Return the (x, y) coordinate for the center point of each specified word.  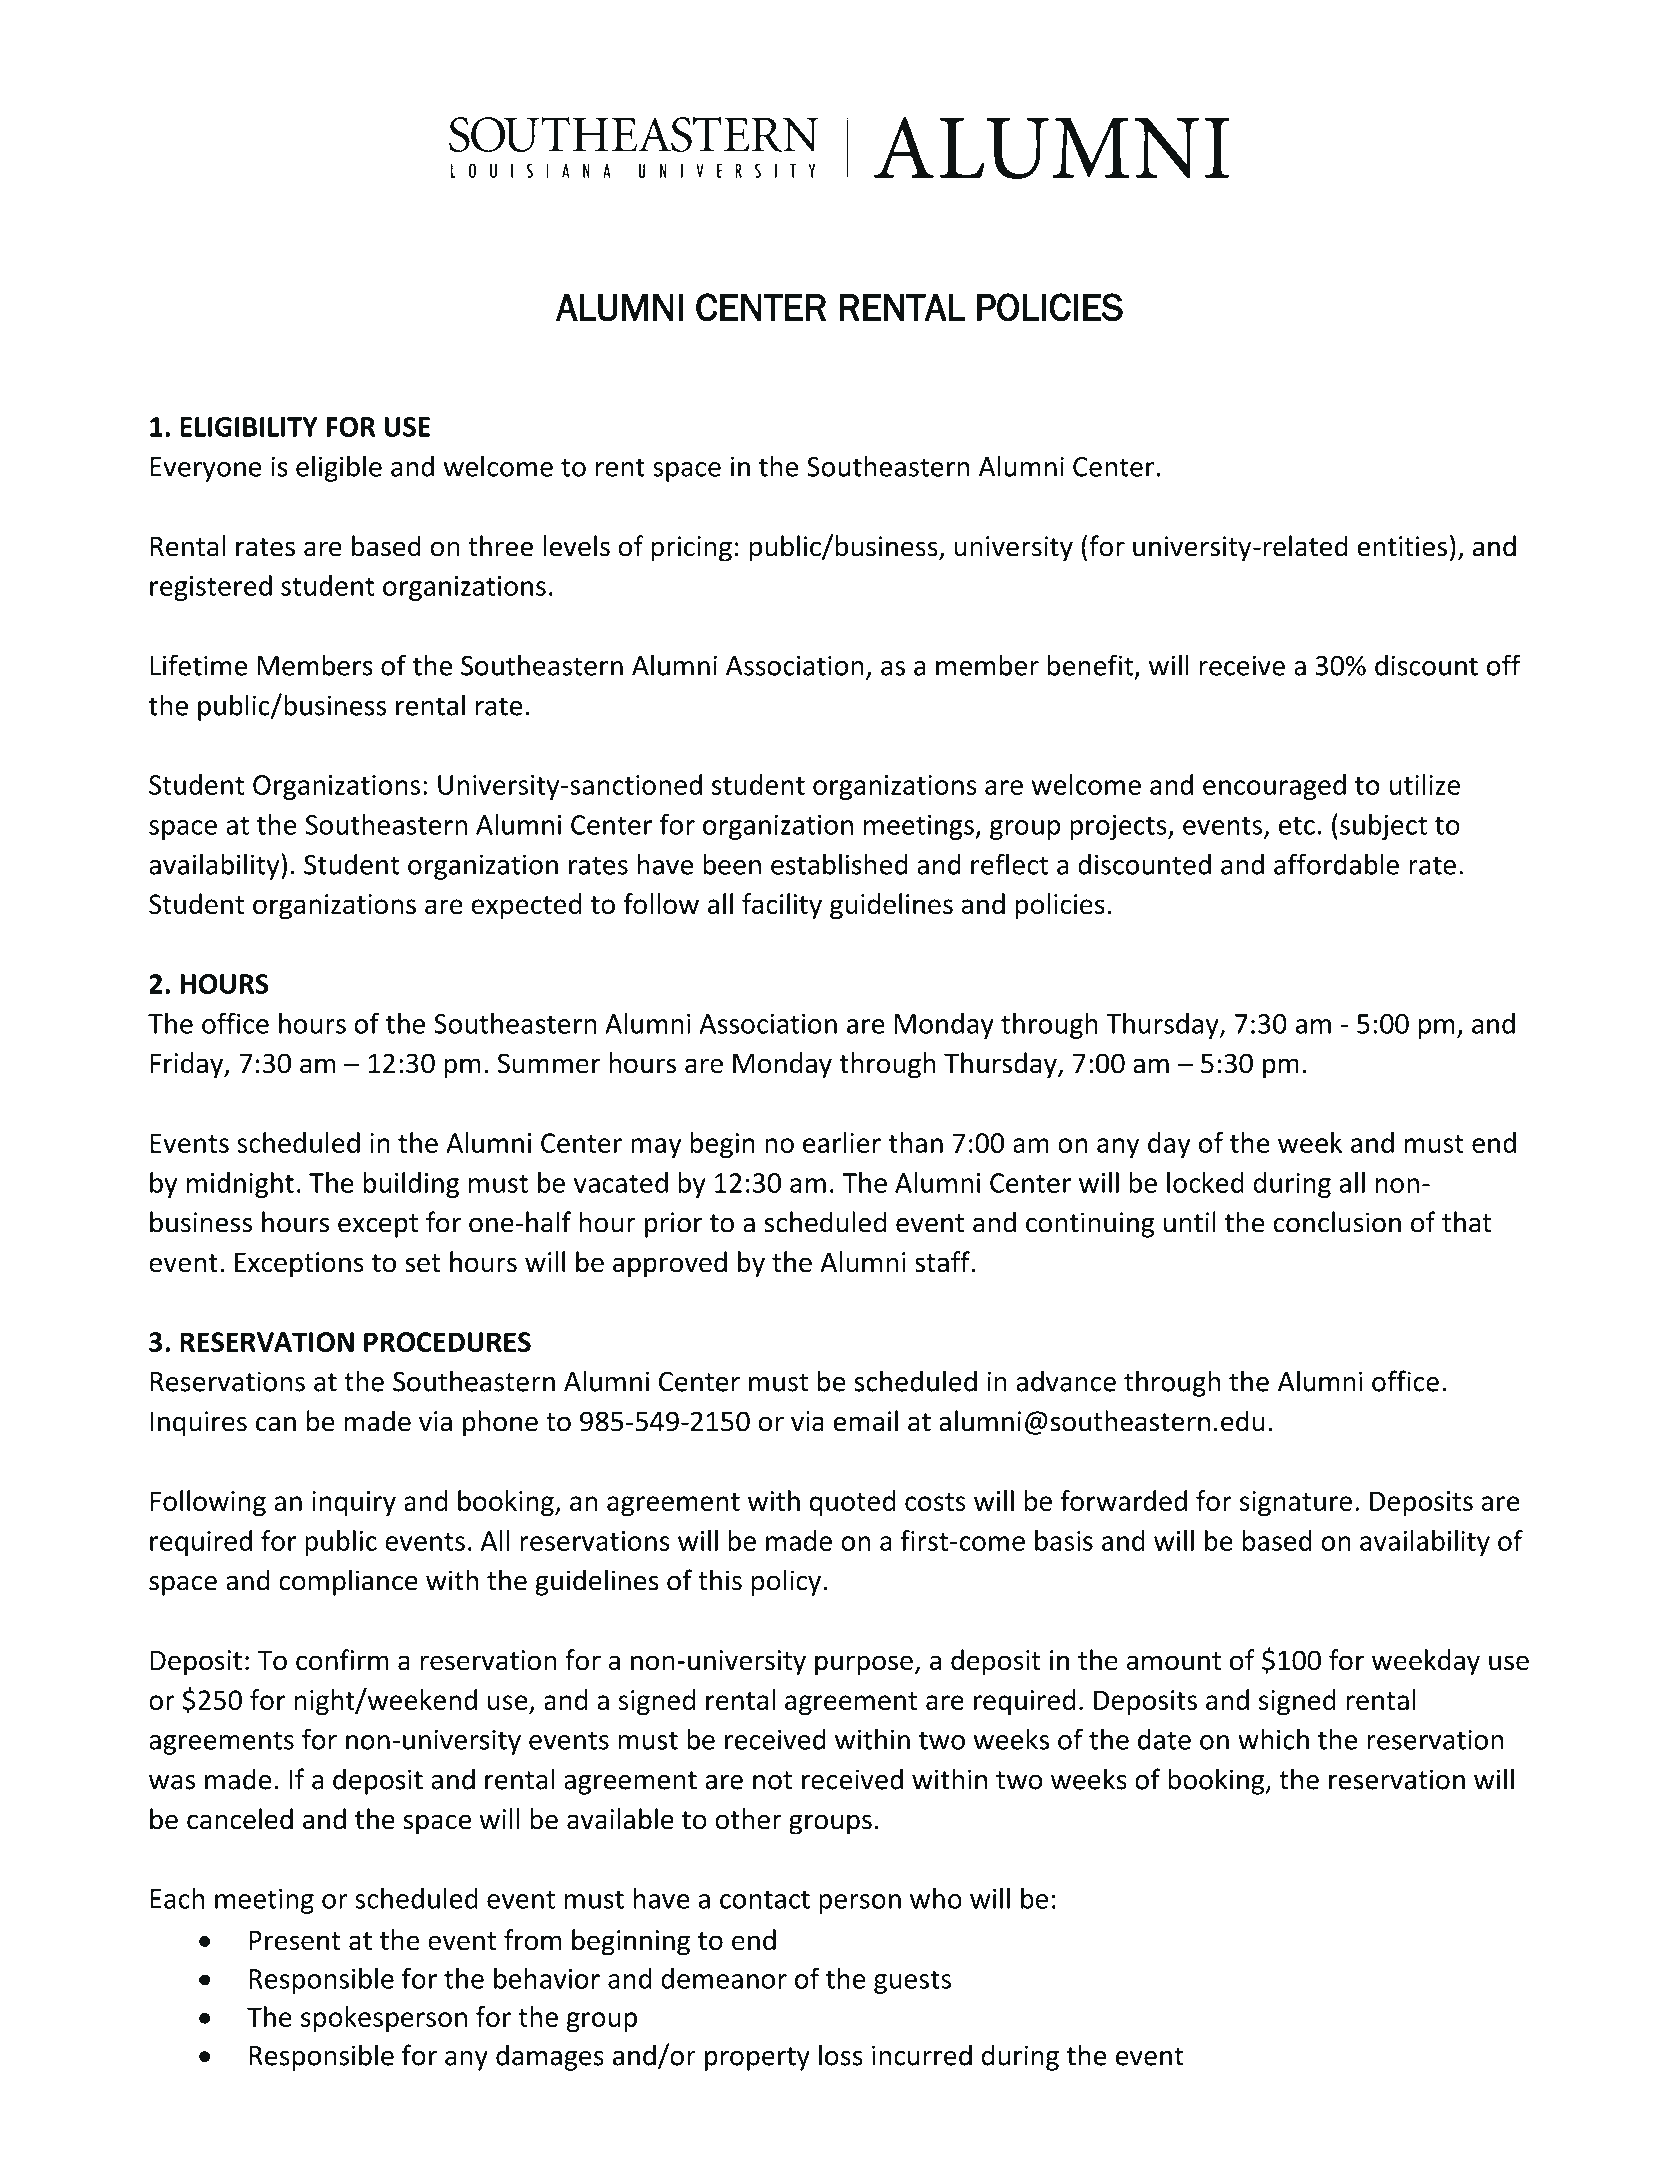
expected (526, 906)
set (423, 1263)
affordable (1336, 864)
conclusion (1337, 1222)
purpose (864, 1665)
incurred (922, 2055)
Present (295, 1940)
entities (1402, 546)
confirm (342, 1660)
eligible (339, 468)
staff (943, 1262)
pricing (691, 549)
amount (1174, 1661)
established (839, 864)
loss (841, 2055)
